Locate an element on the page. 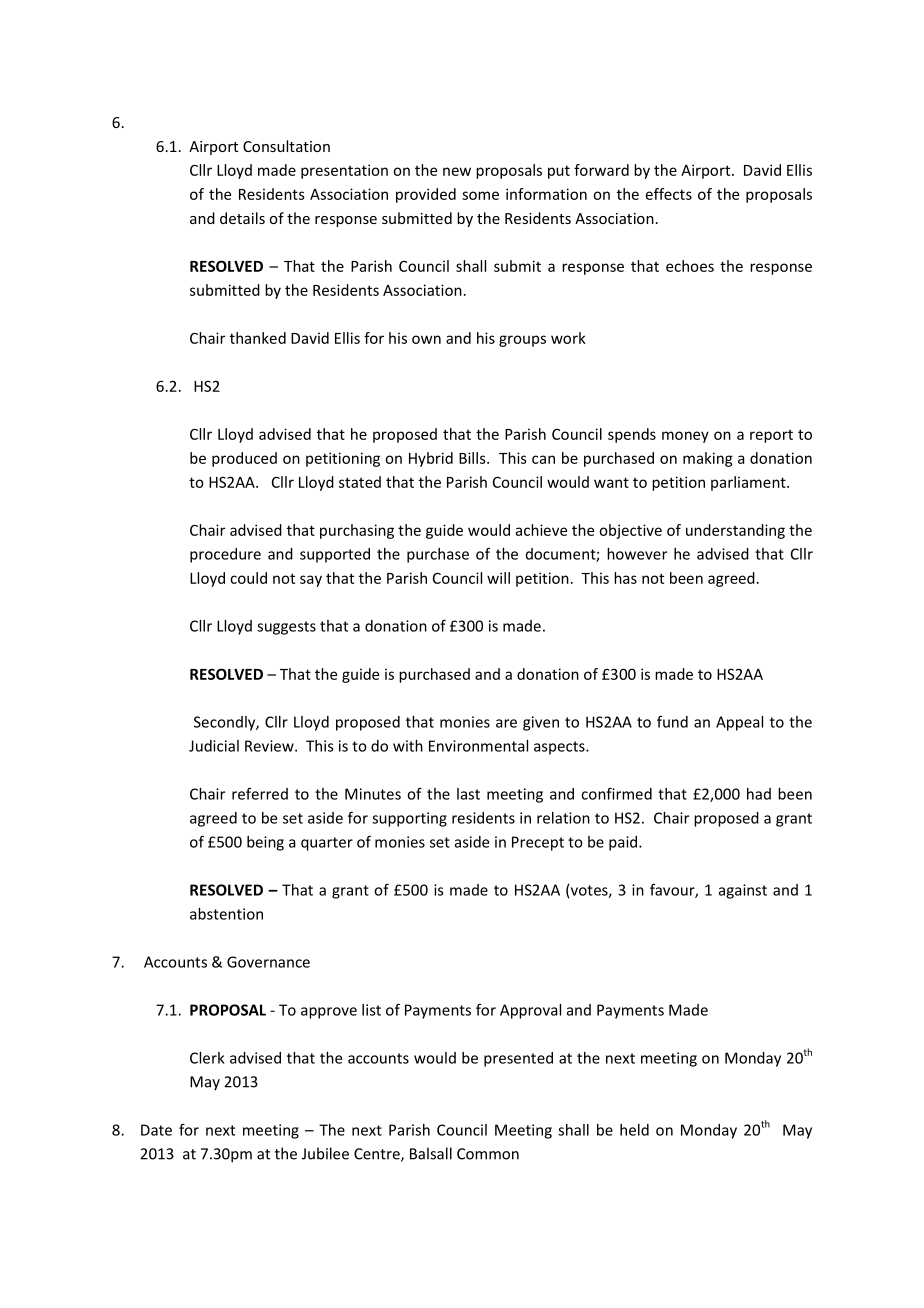  effects is located at coordinates (669, 194).
